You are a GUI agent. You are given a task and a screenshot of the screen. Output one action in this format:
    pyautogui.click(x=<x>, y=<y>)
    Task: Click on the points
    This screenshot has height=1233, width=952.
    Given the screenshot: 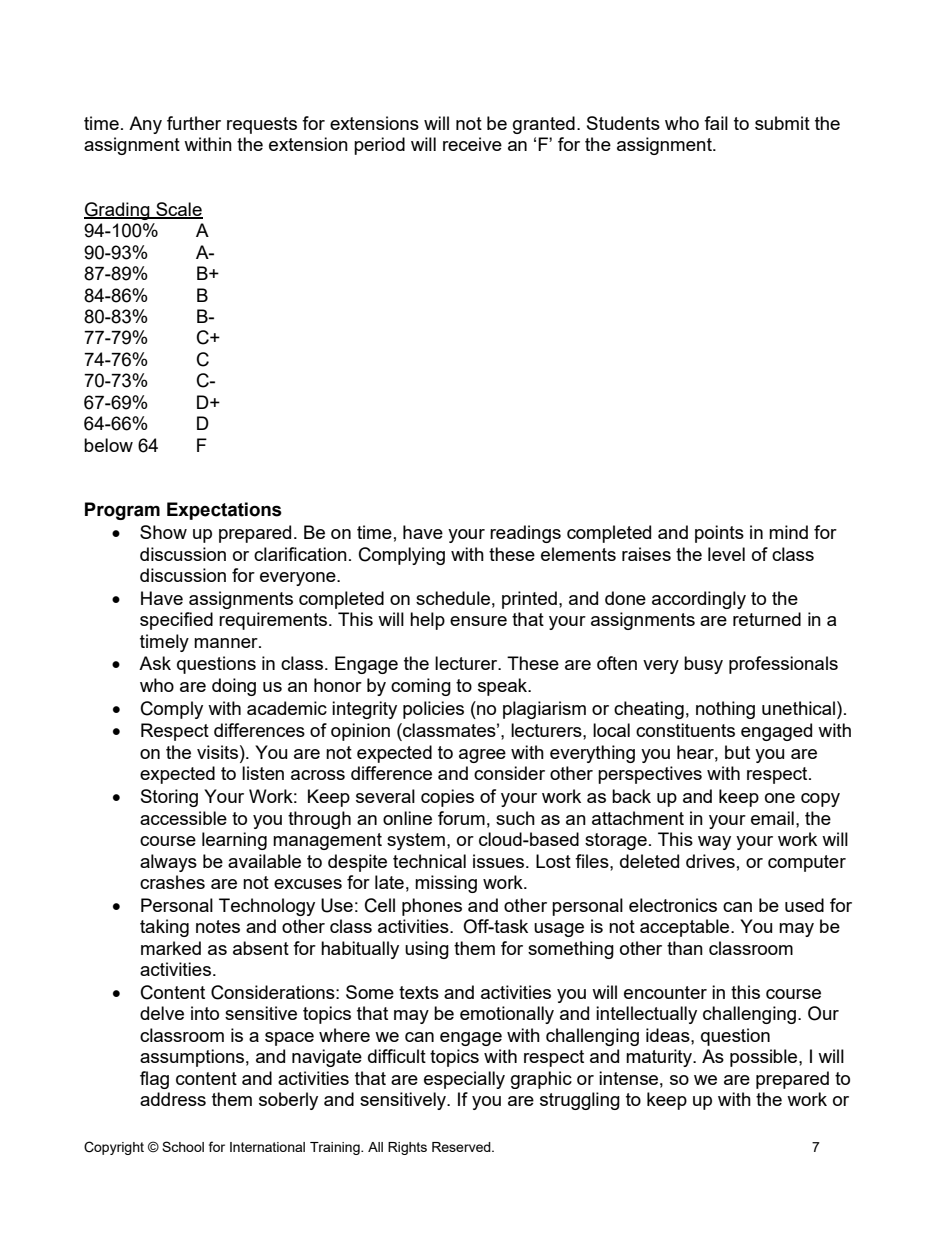 What is the action you would take?
    pyautogui.click(x=719, y=534)
